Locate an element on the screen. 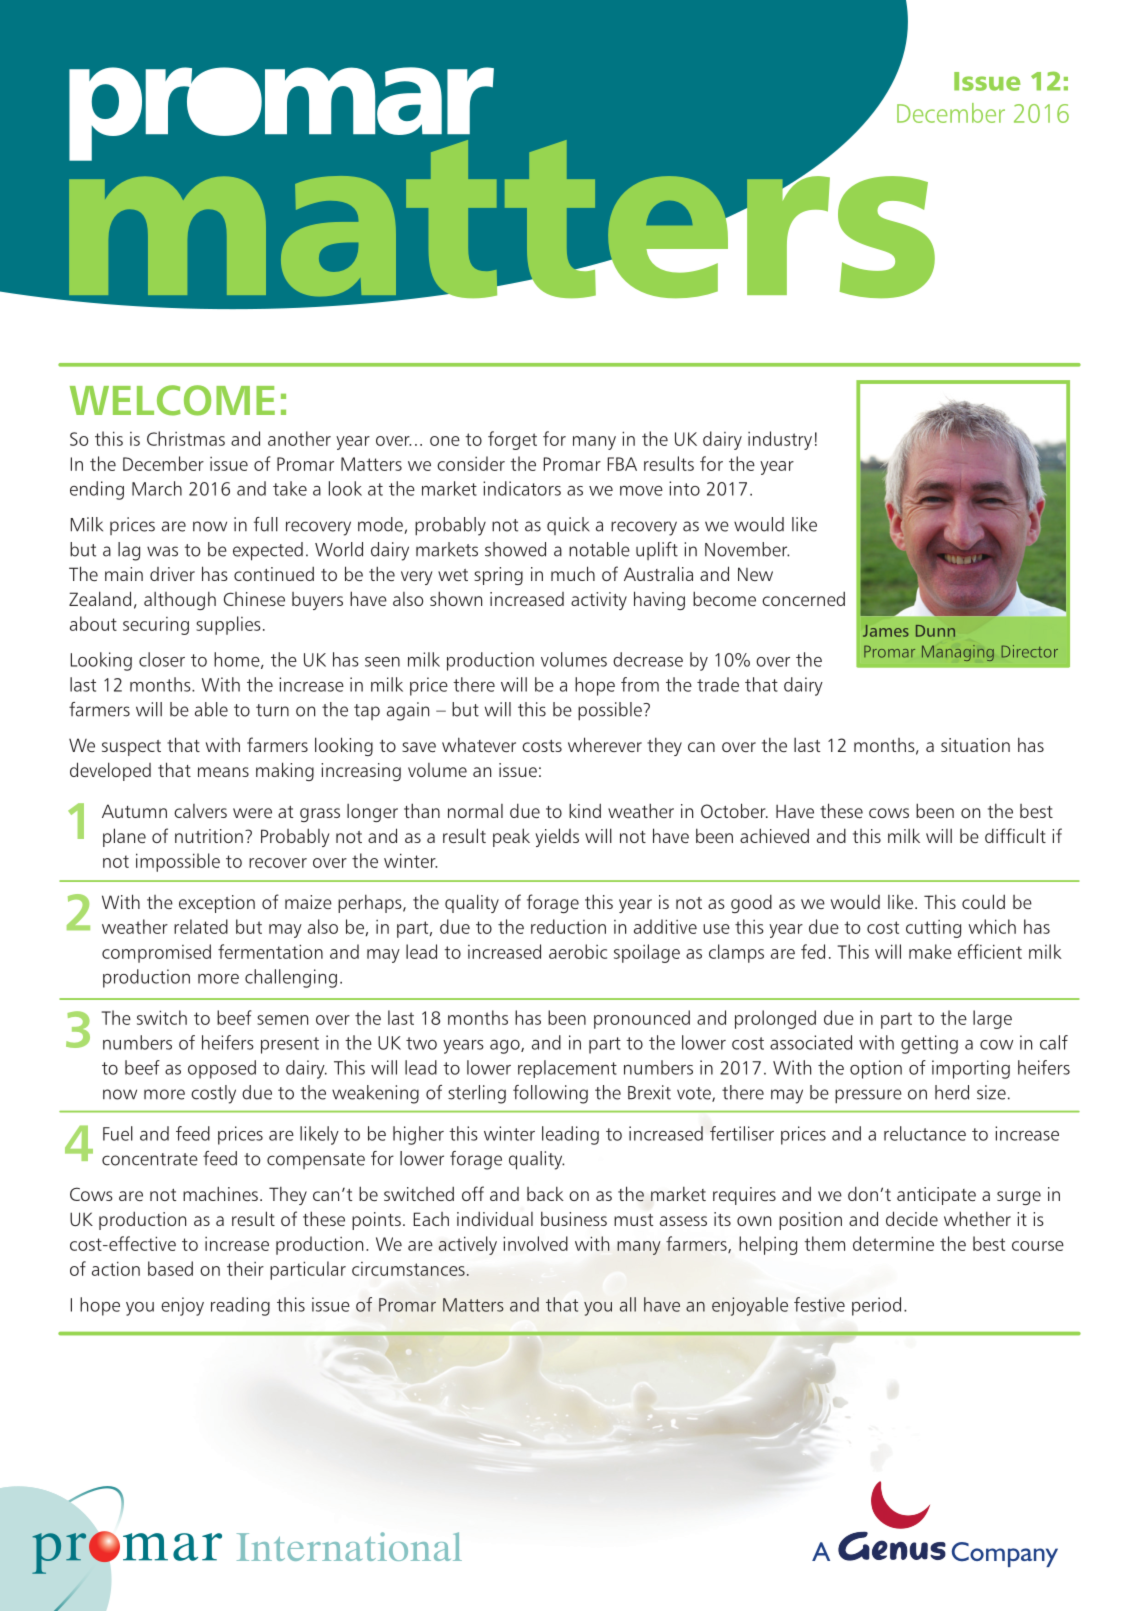 Image resolution: width=1139 pixels, height=1611 pixels. reluctance is located at coordinates (925, 1133).
